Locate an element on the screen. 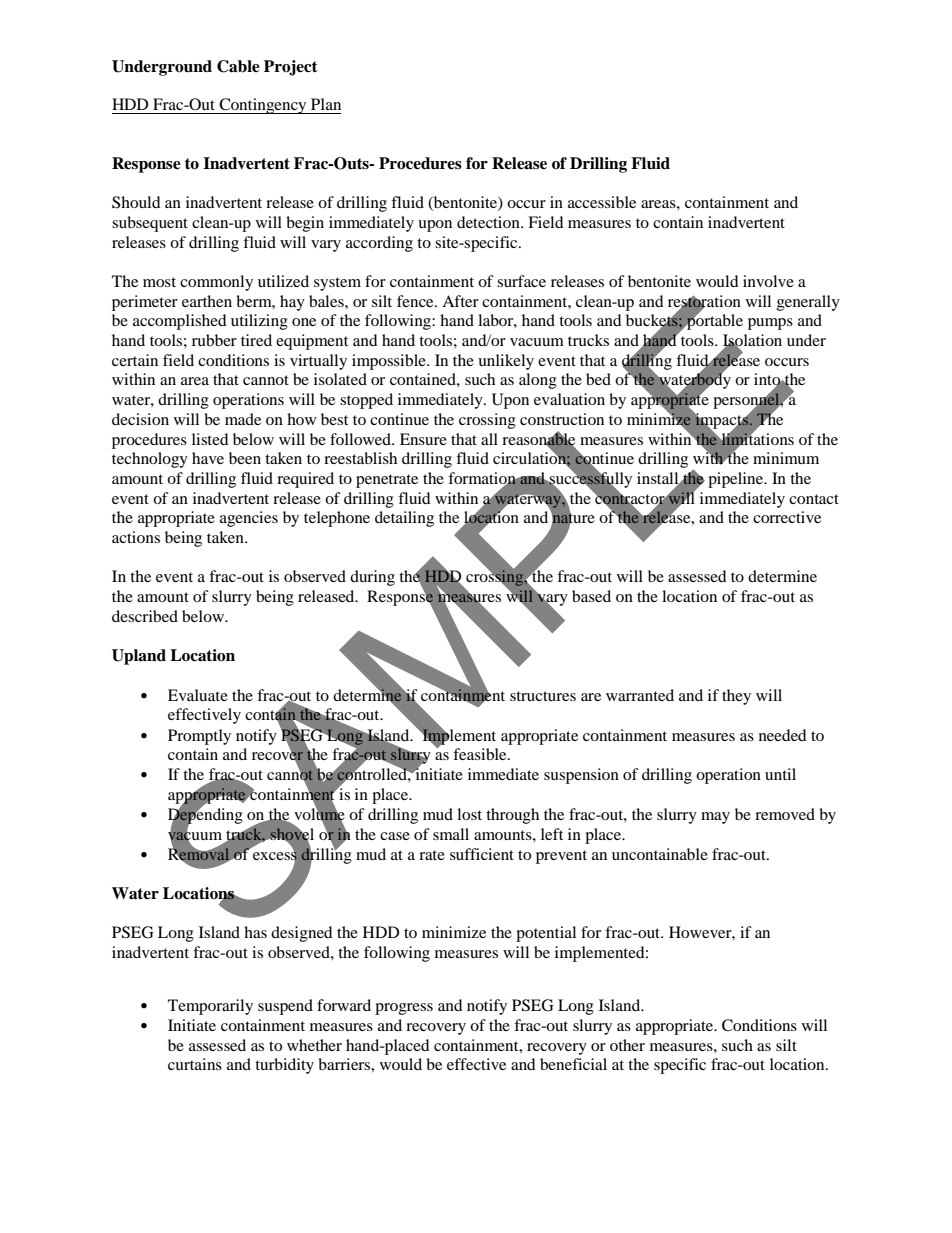 Image resolution: width=952 pixels, height=1233 pixels. After is located at coordinates (460, 301).
